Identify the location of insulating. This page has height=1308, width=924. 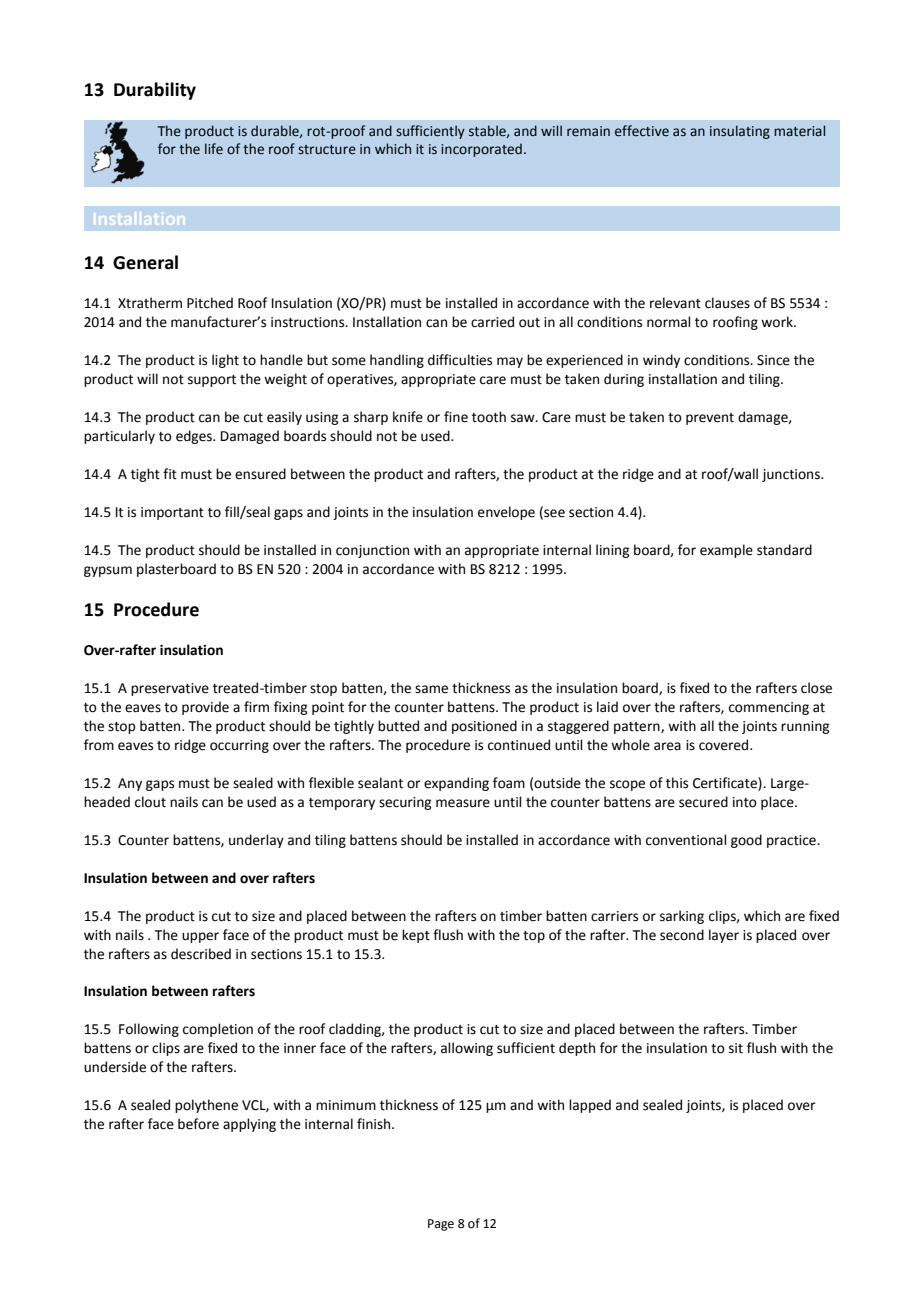
(740, 132).
